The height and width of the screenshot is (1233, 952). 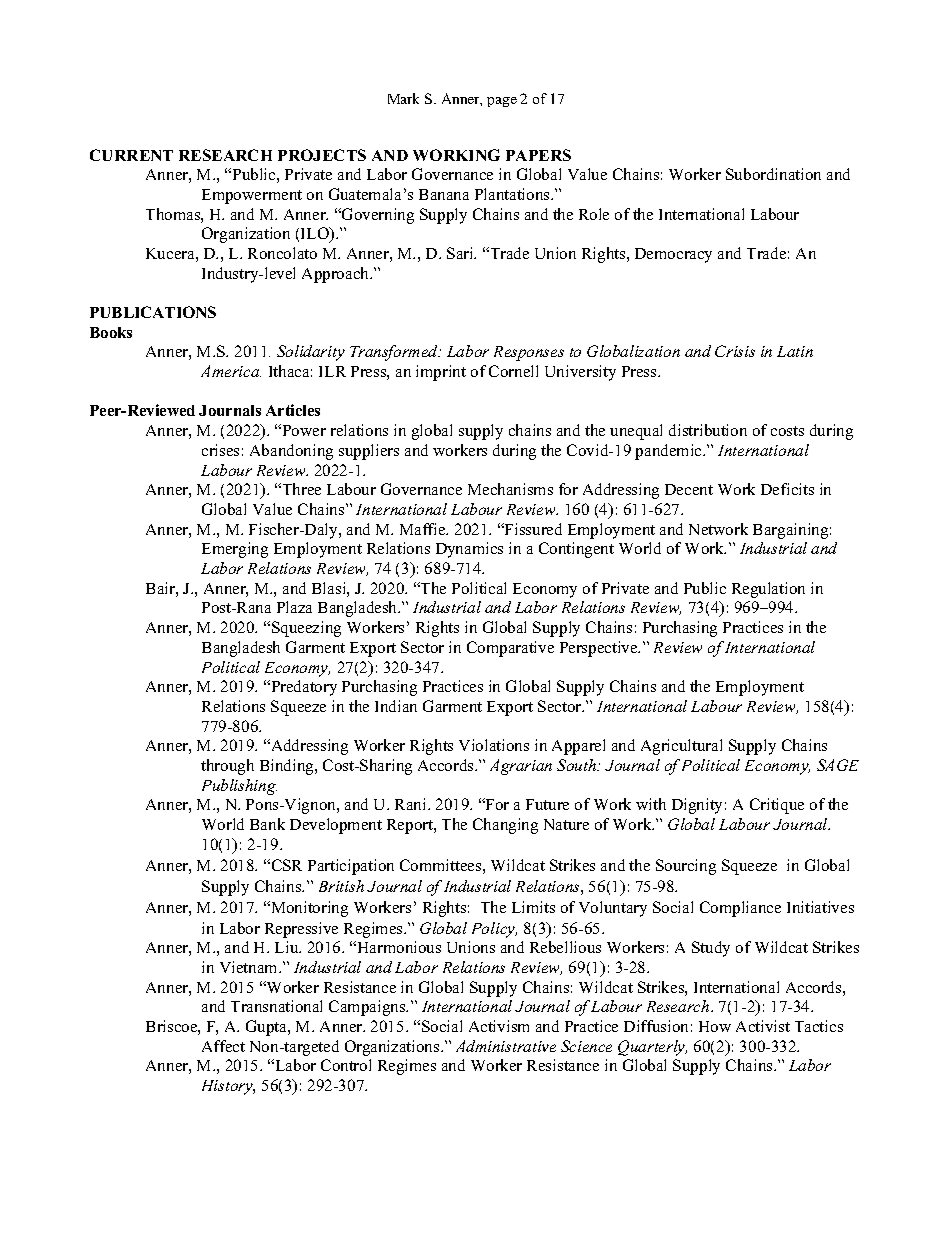 What do you see at coordinates (787, 489) in the screenshot?
I see `Deficits` at bounding box center [787, 489].
